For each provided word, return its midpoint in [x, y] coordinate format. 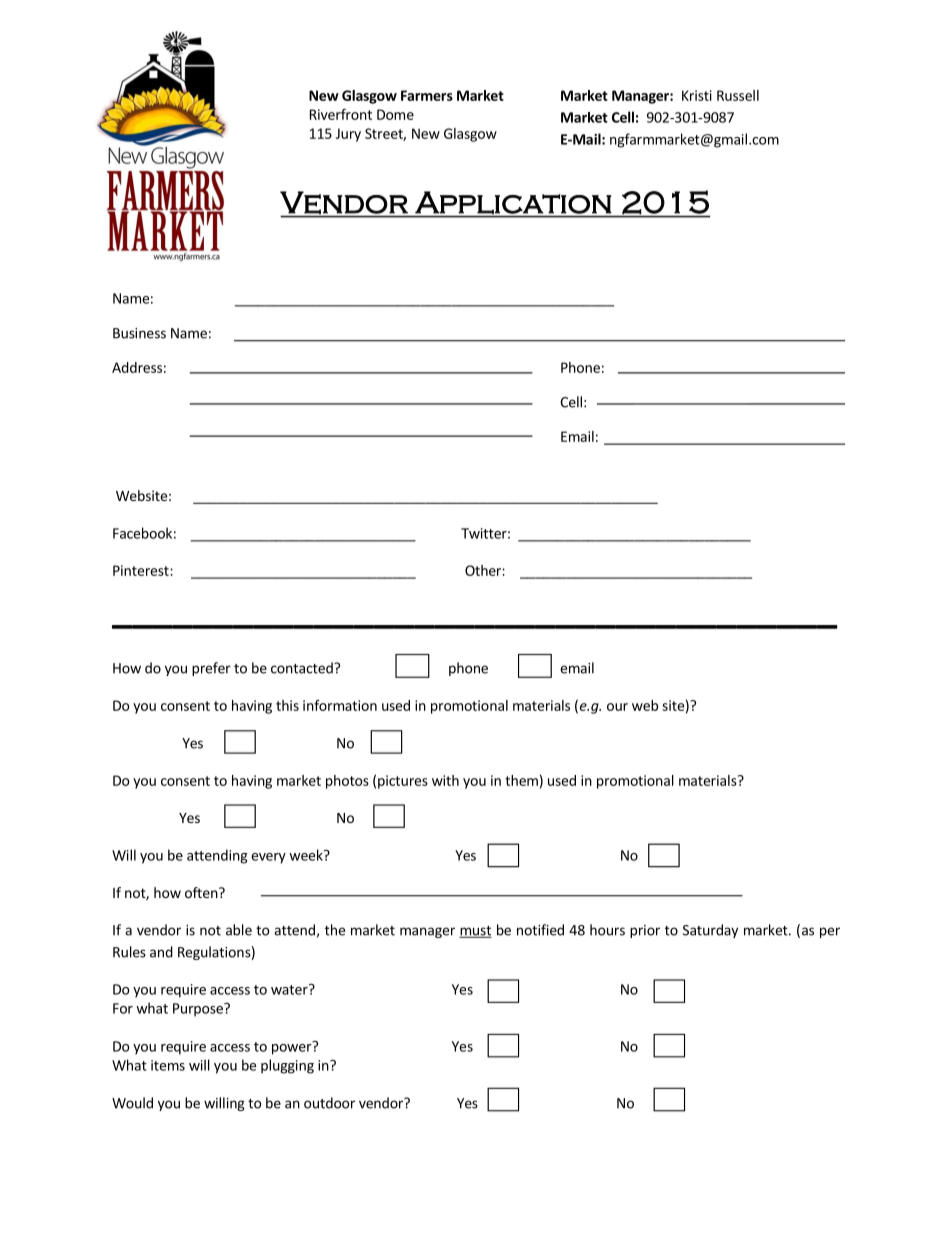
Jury [348, 135]
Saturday [710, 931]
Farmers [427, 95]
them [521, 780]
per [830, 932]
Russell [738, 95]
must [475, 932]
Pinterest [142, 570]
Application [513, 202]
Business [139, 333]
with [445, 780]
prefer [211, 669]
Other [484, 570]
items [168, 1065]
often [201, 892]
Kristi [697, 95]
